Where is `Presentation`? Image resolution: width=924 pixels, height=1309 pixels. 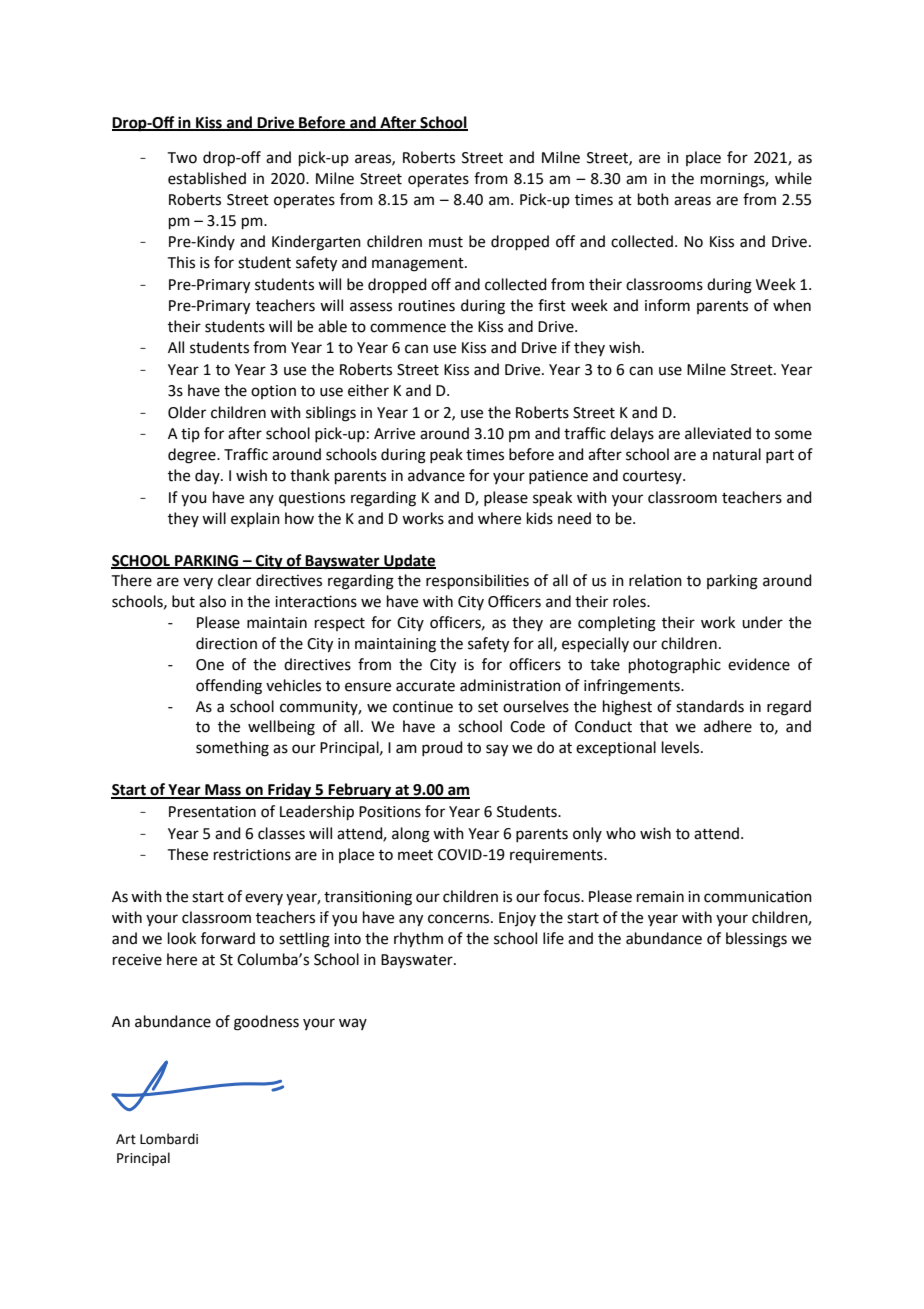 Presentation is located at coordinates (212, 812).
